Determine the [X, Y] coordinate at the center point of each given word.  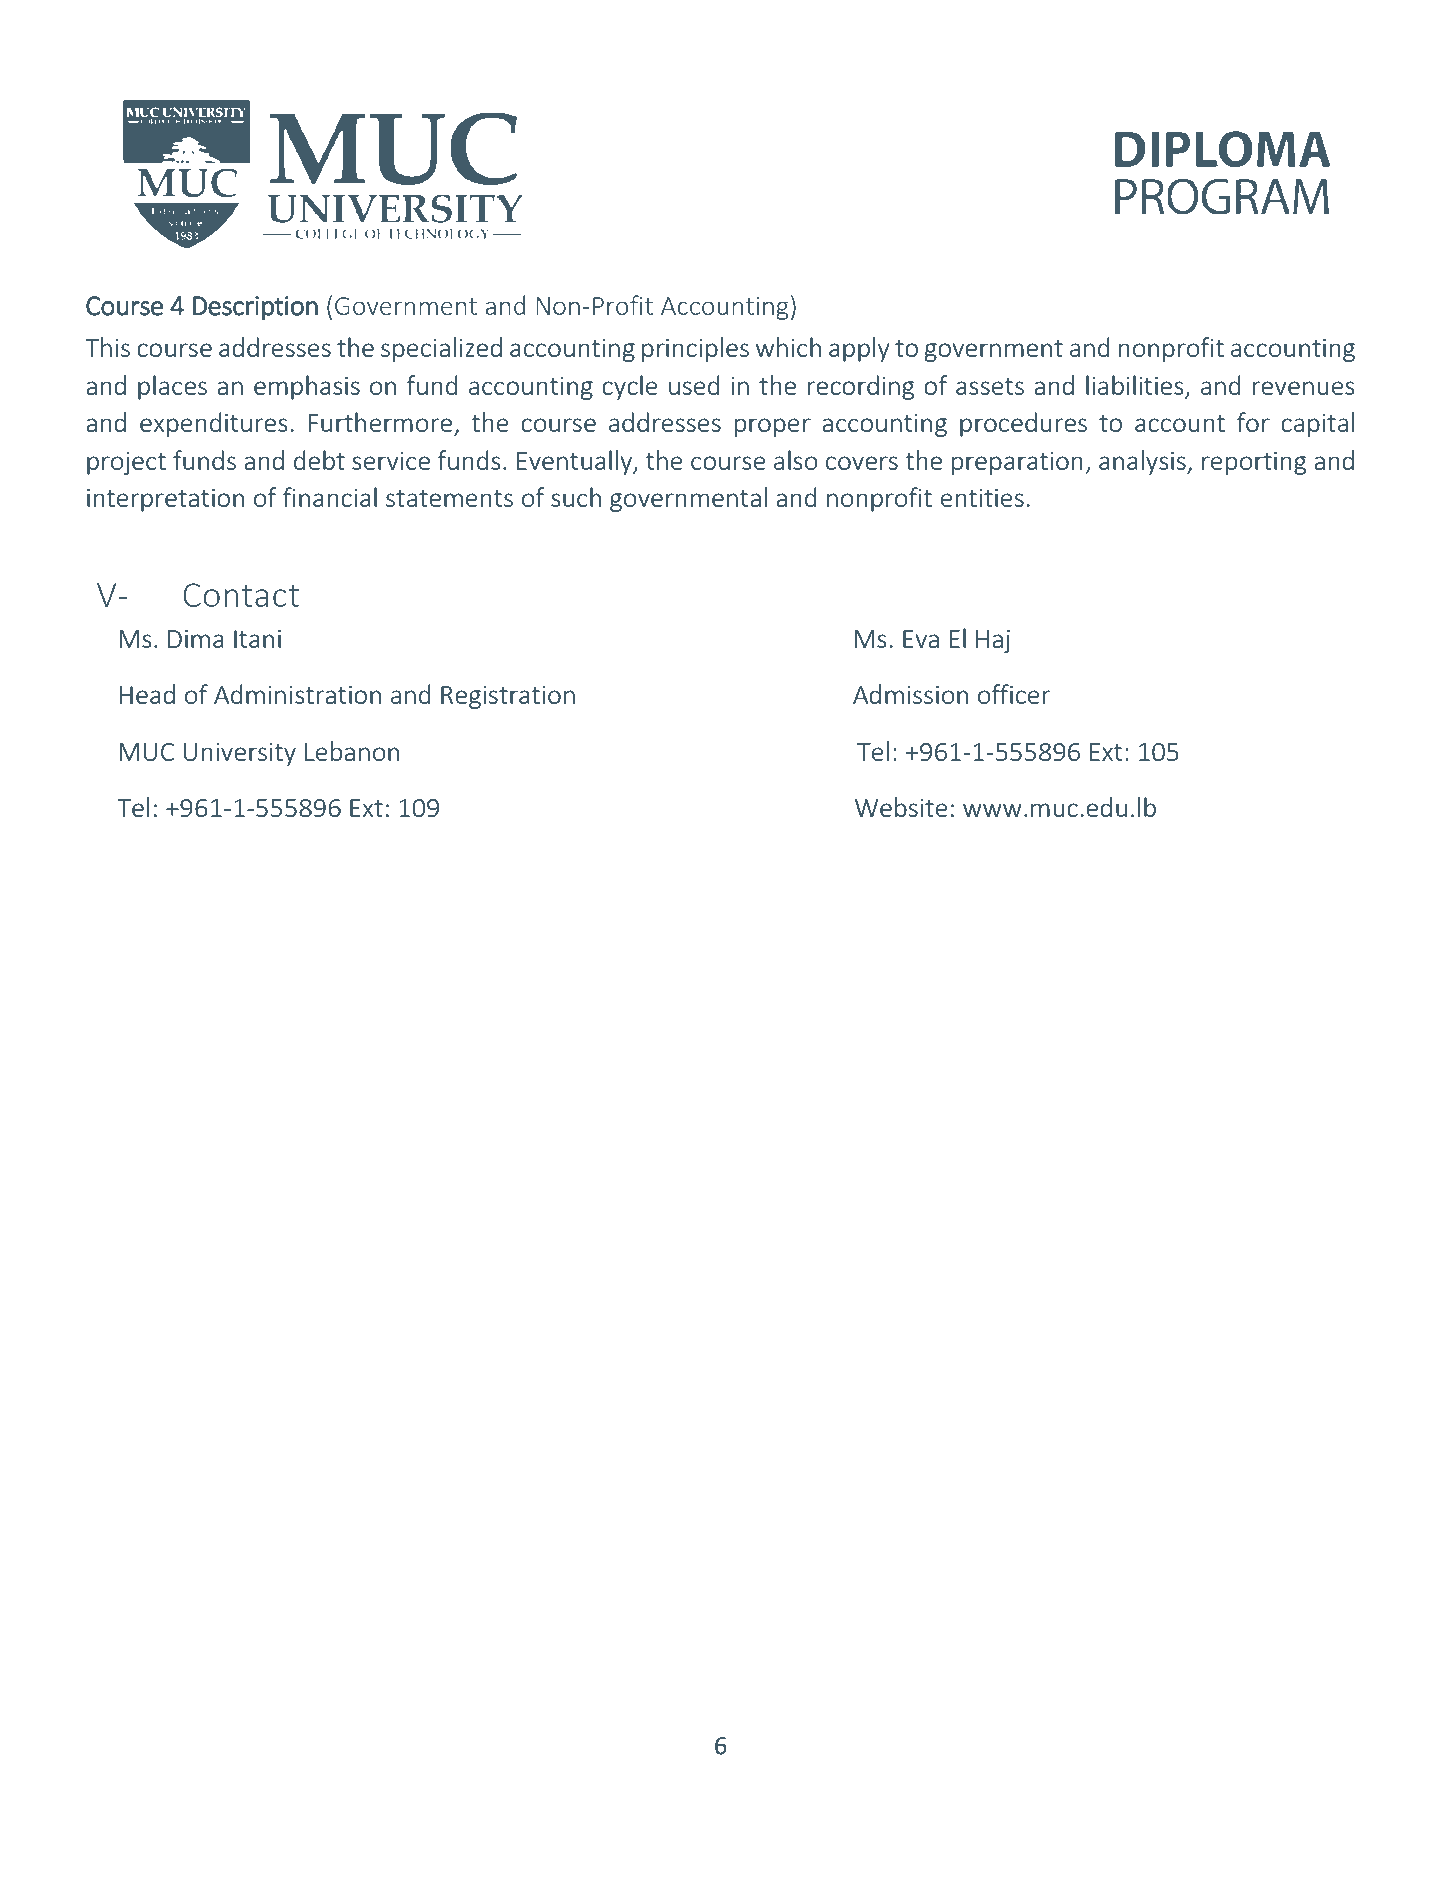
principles [695, 349]
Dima [196, 638]
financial [330, 497]
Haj [993, 641]
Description [255, 308]
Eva [921, 639]
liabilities [1134, 385]
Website [901, 807]
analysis [1143, 462]
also [796, 460]
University [239, 754]
